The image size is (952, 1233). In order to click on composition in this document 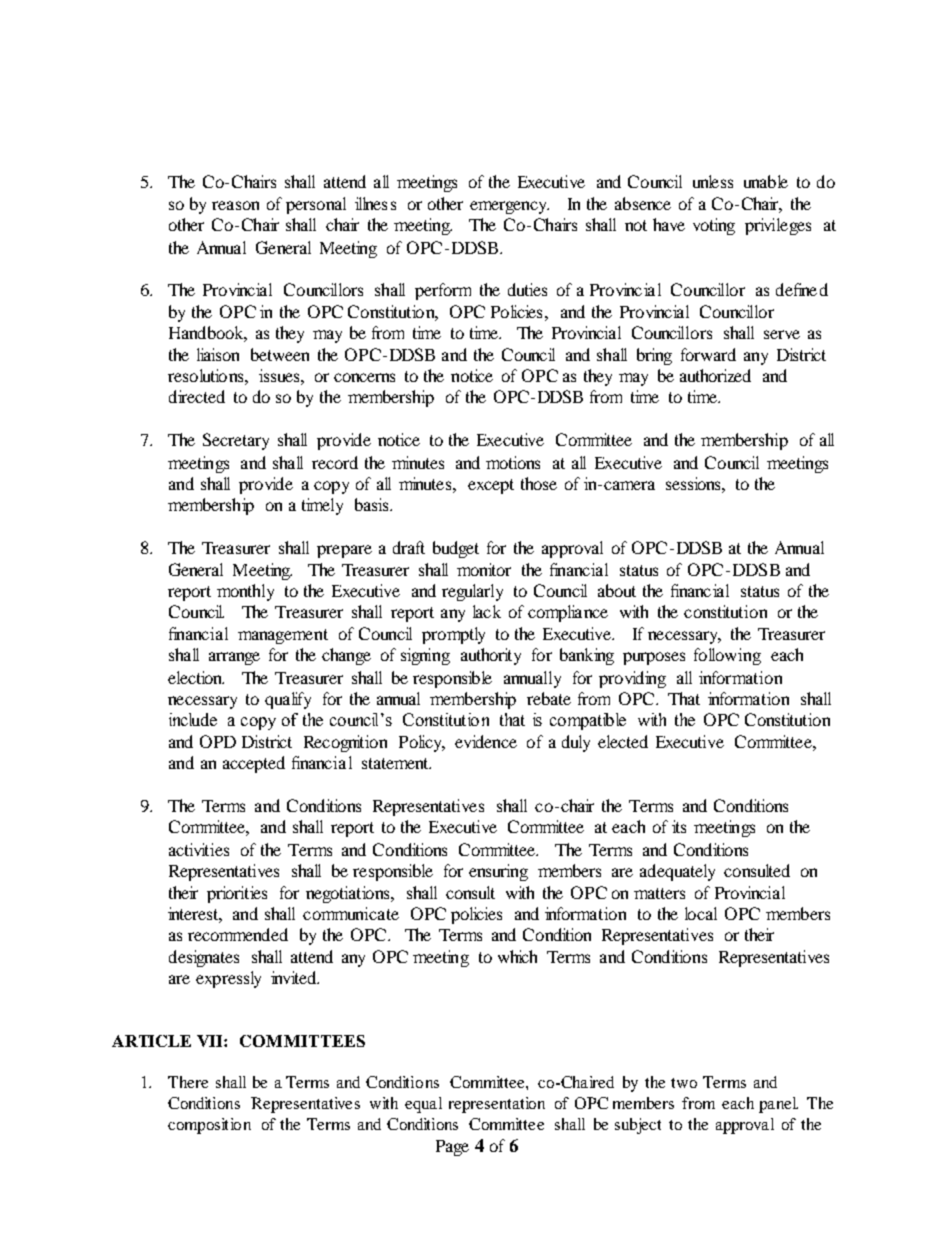, I will do `click(209, 1126)`.
